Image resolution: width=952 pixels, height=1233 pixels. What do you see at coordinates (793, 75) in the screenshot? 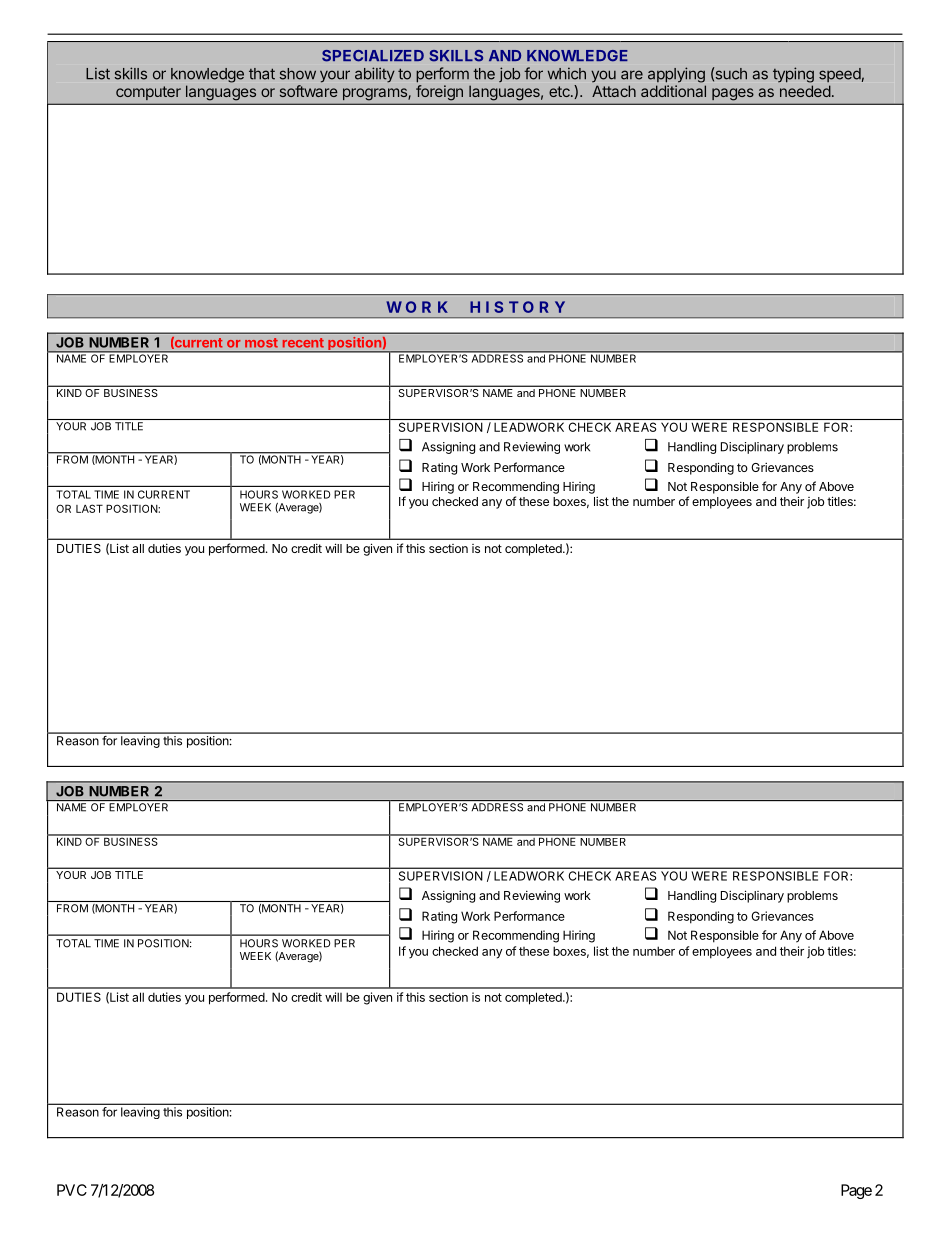
I see `typing` at bounding box center [793, 75].
